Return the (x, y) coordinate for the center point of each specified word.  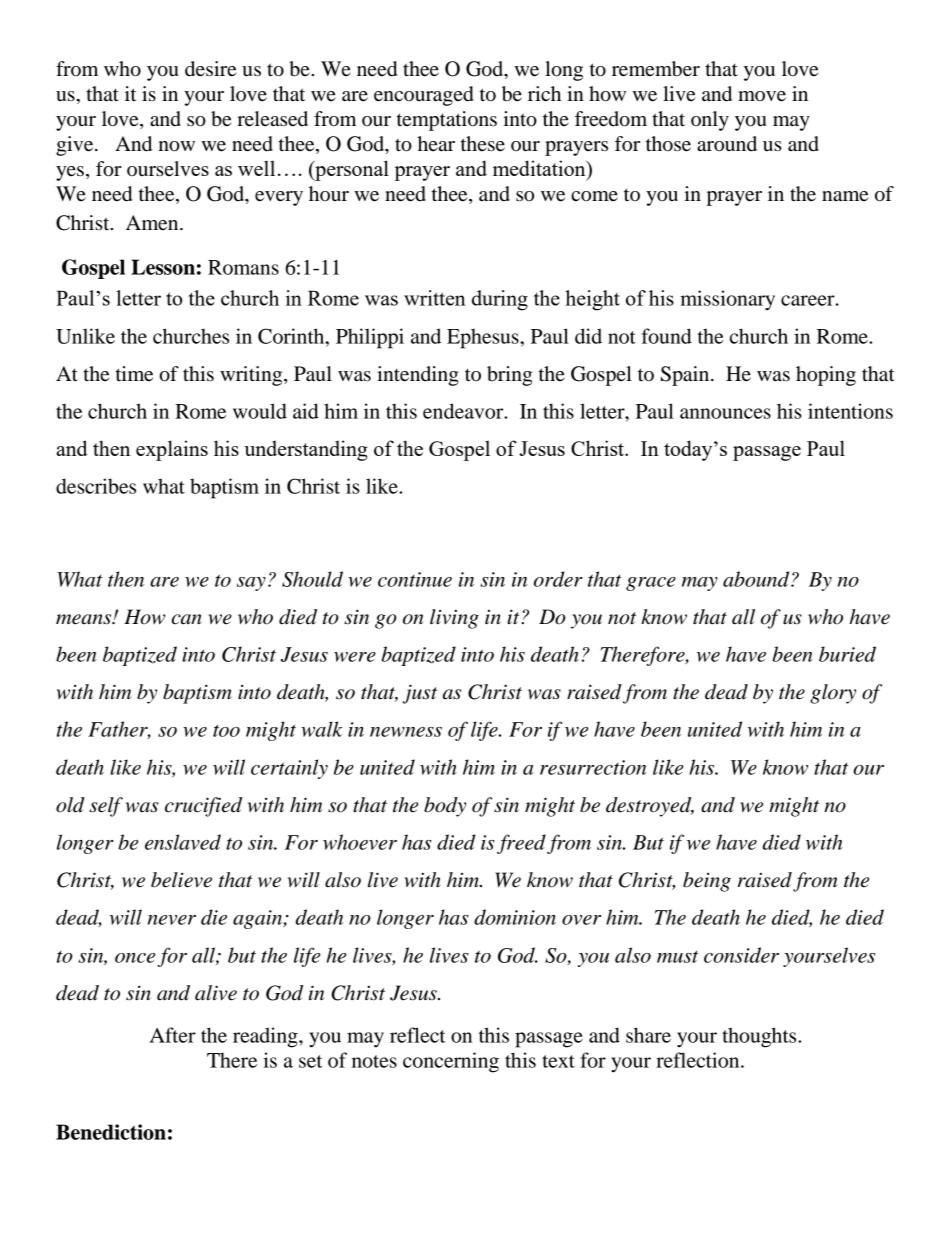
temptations (447, 121)
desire (210, 69)
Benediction (111, 1132)
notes (374, 1061)
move (762, 96)
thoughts (760, 1037)
